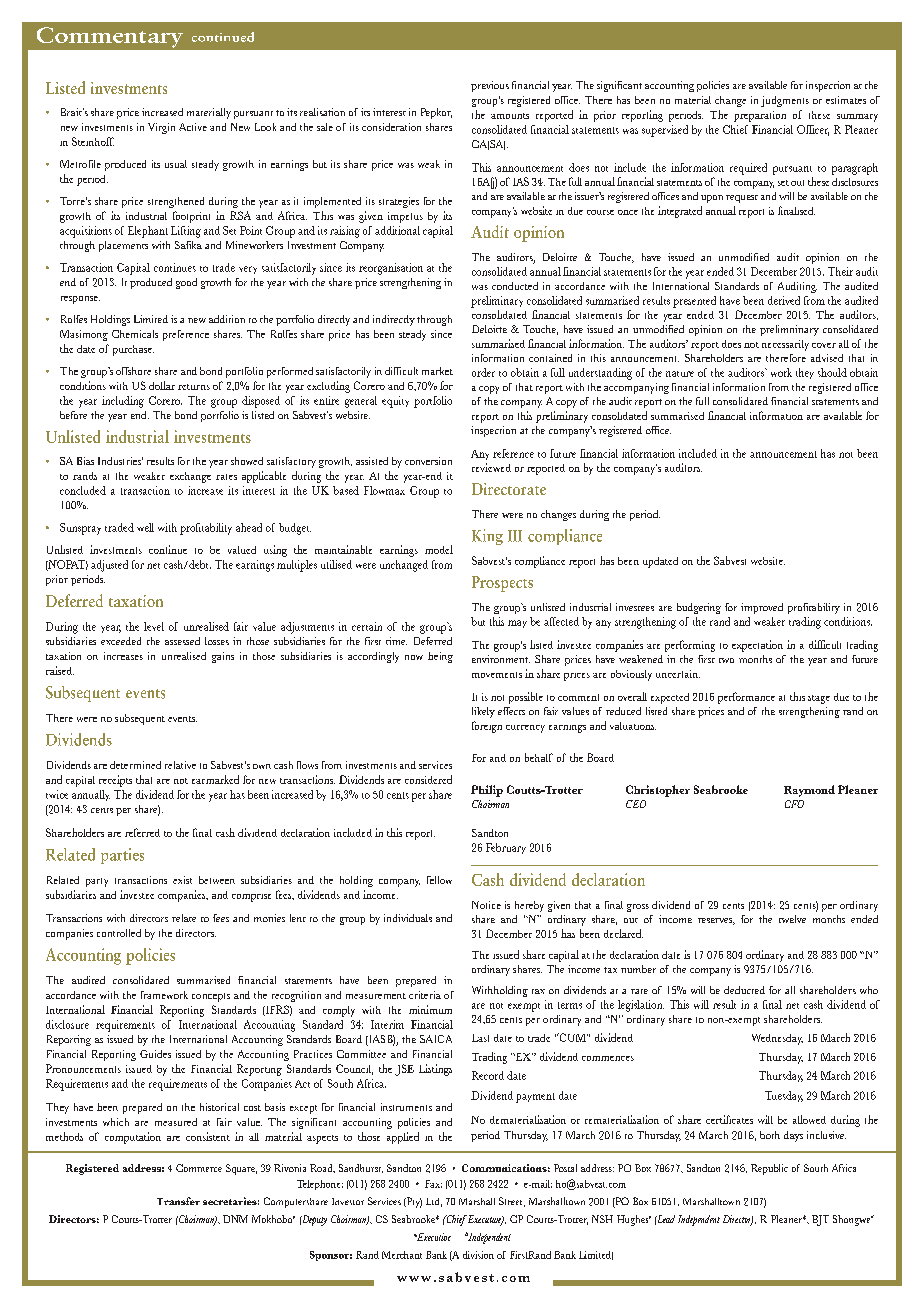  I want to click on amounts, so click(510, 116).
